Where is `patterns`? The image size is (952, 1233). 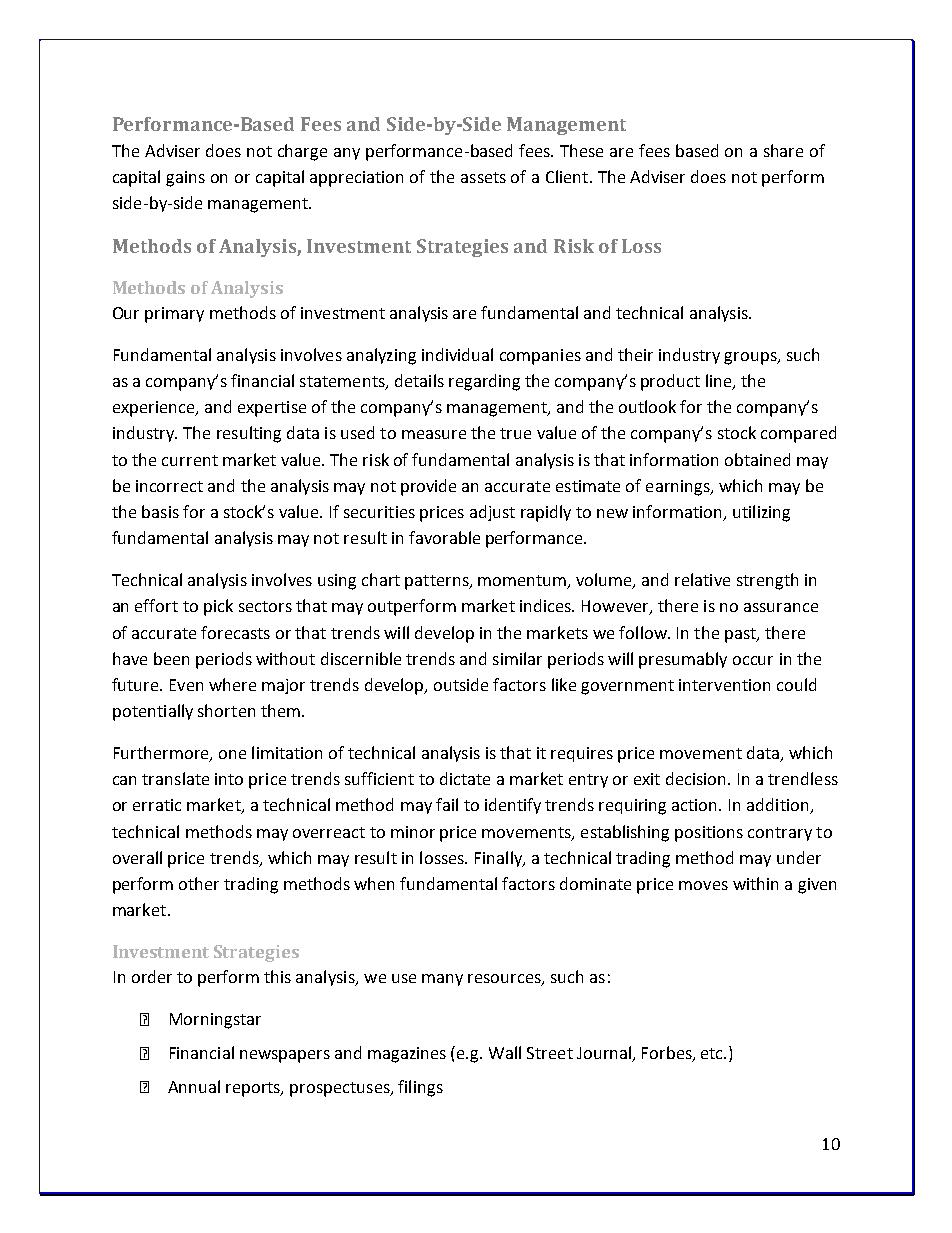 patterns is located at coordinates (438, 582).
